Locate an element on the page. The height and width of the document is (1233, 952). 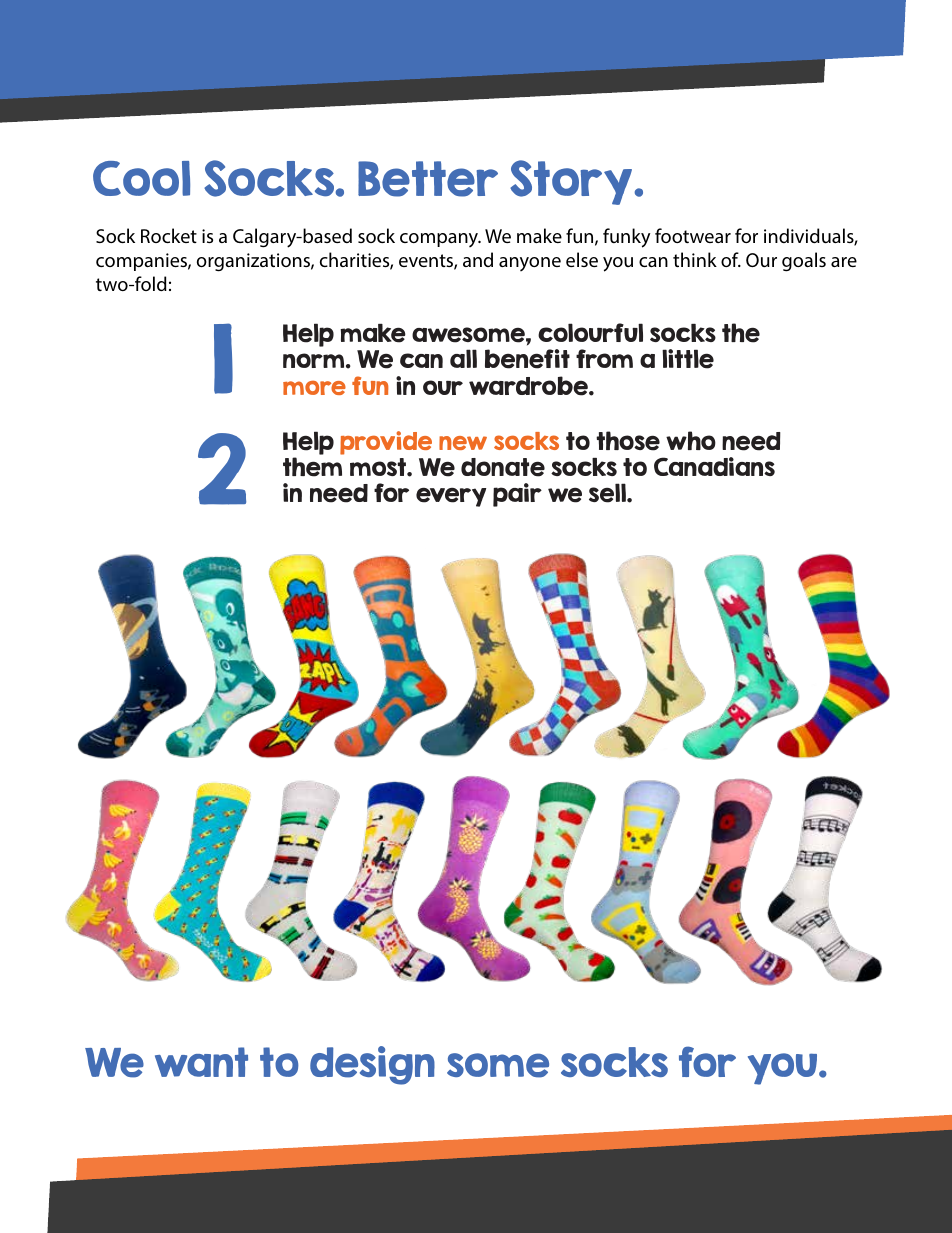
sell is located at coordinates (608, 493).
